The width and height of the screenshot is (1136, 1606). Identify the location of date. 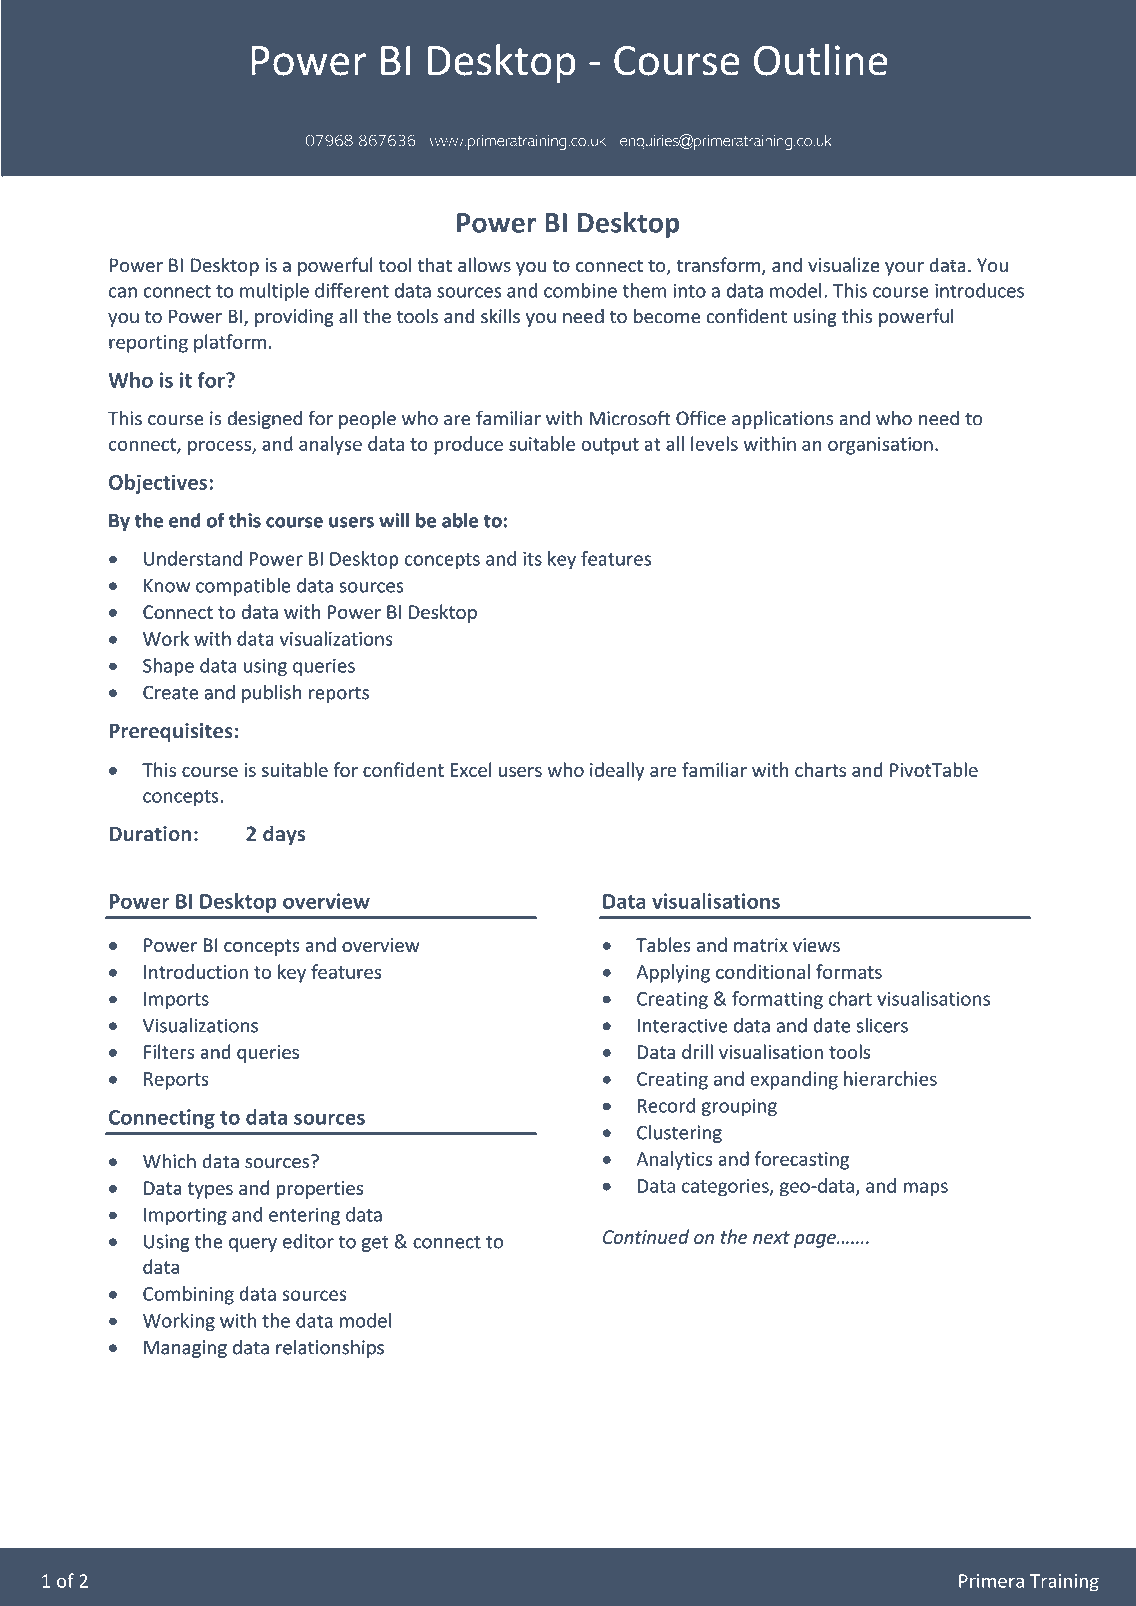
(831, 1025).
